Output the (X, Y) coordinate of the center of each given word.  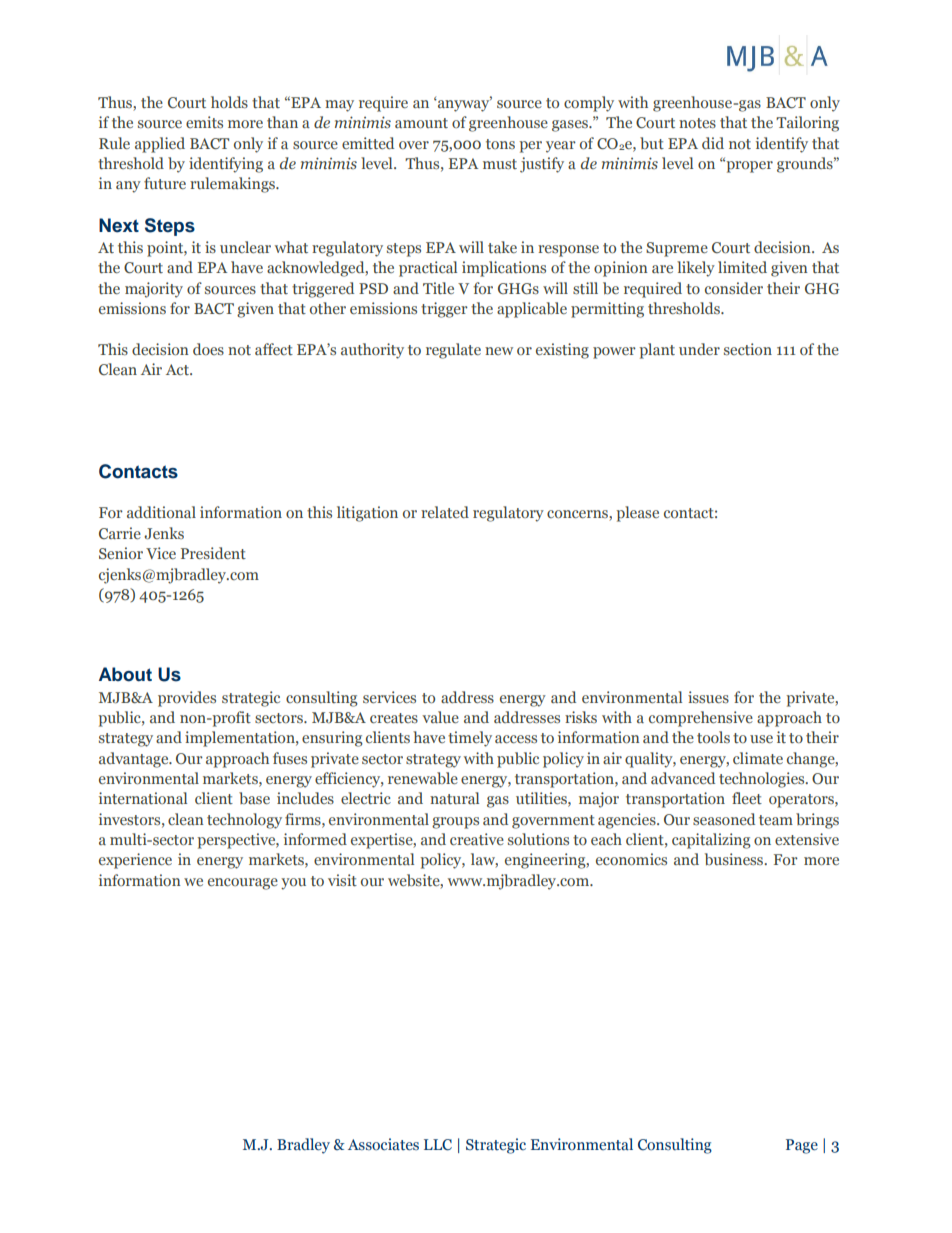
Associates (383, 1144)
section (748, 349)
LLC (438, 1145)
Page (802, 1146)
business (735, 859)
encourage (243, 884)
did (713, 143)
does (208, 349)
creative (477, 839)
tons (500, 144)
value (440, 717)
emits (204, 122)
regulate (453, 351)
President (213, 553)
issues (708, 697)
